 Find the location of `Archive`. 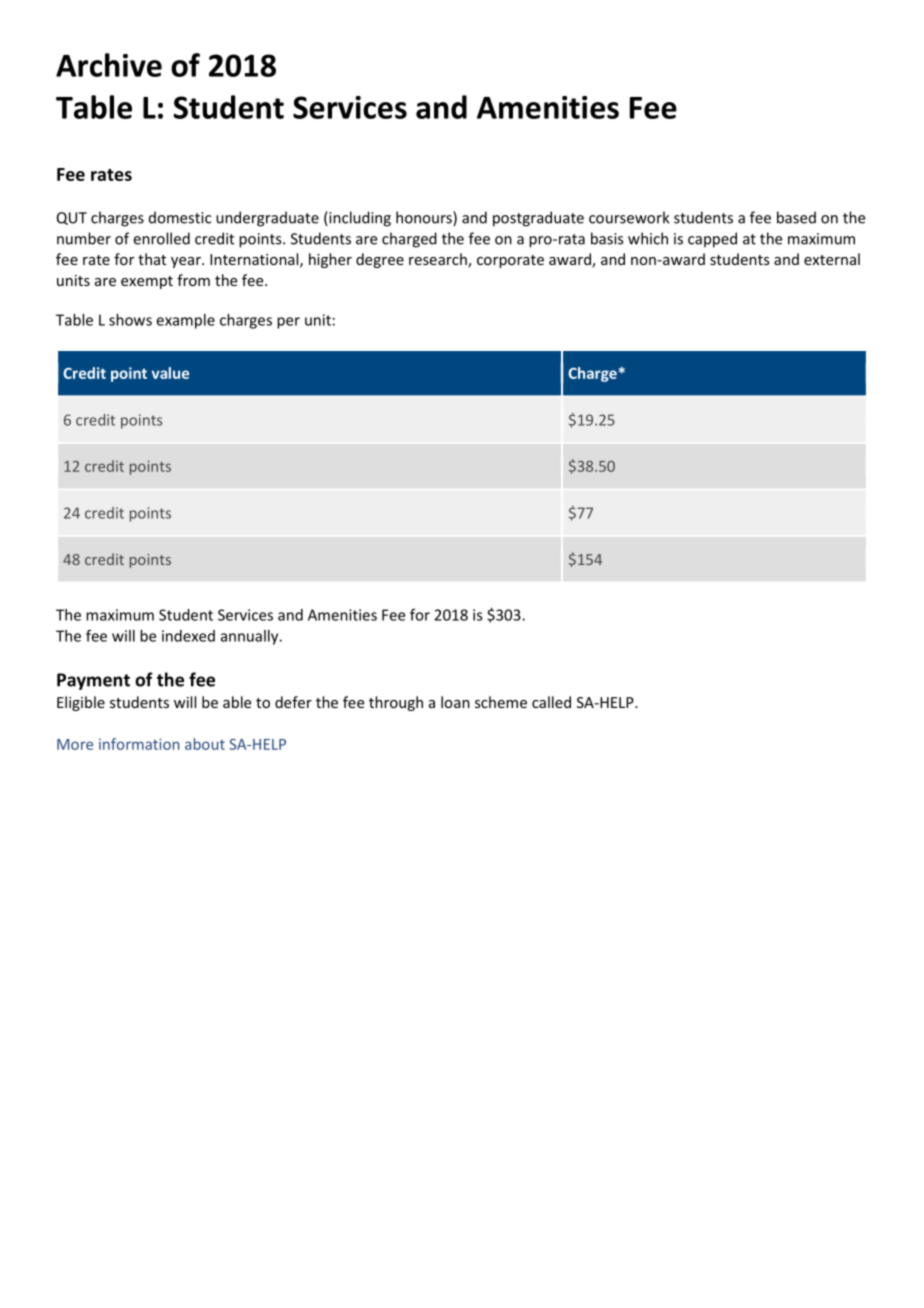

Archive is located at coordinates (109, 65).
